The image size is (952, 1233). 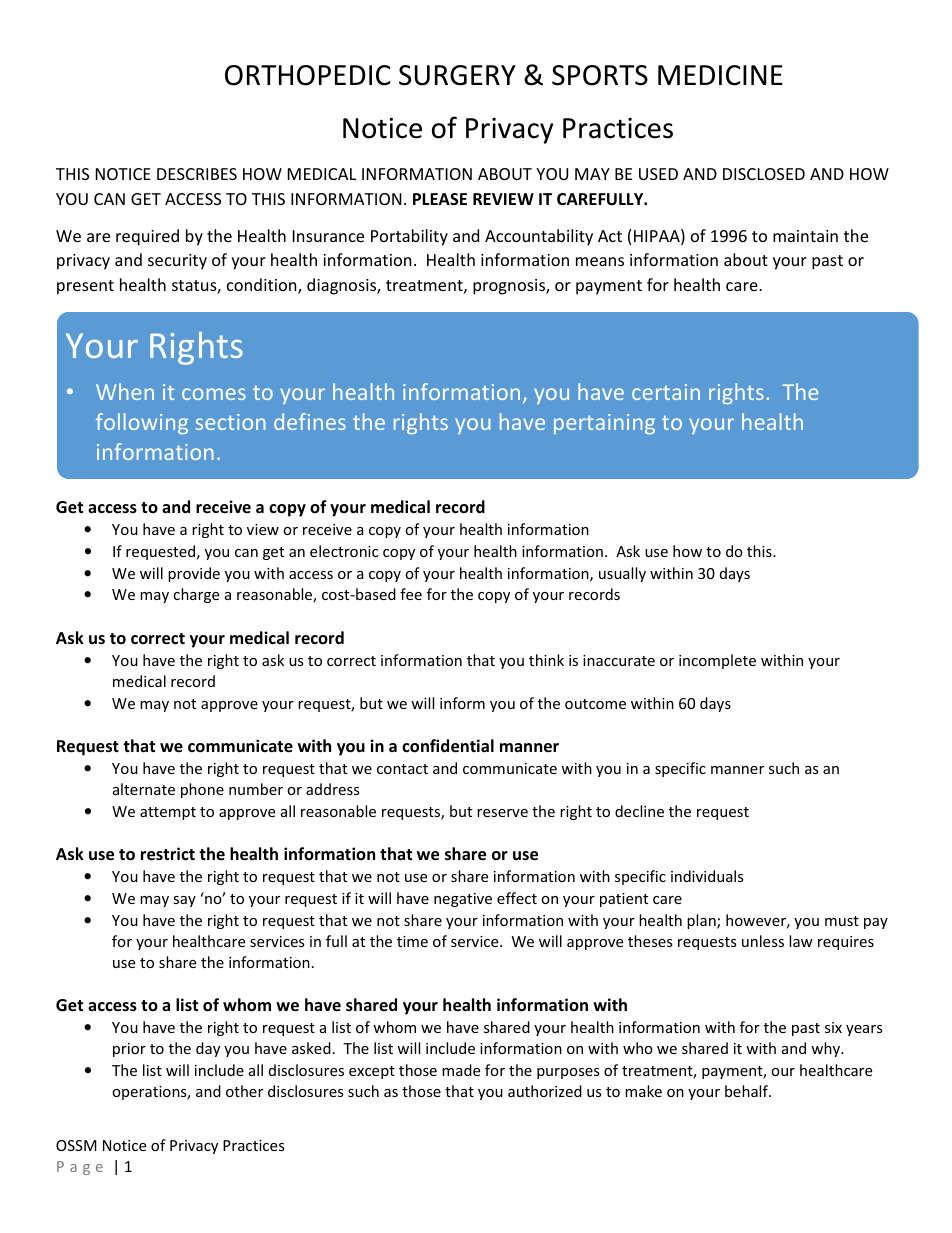 What do you see at coordinates (666, 392) in the page?
I see `certain` at bounding box center [666, 392].
